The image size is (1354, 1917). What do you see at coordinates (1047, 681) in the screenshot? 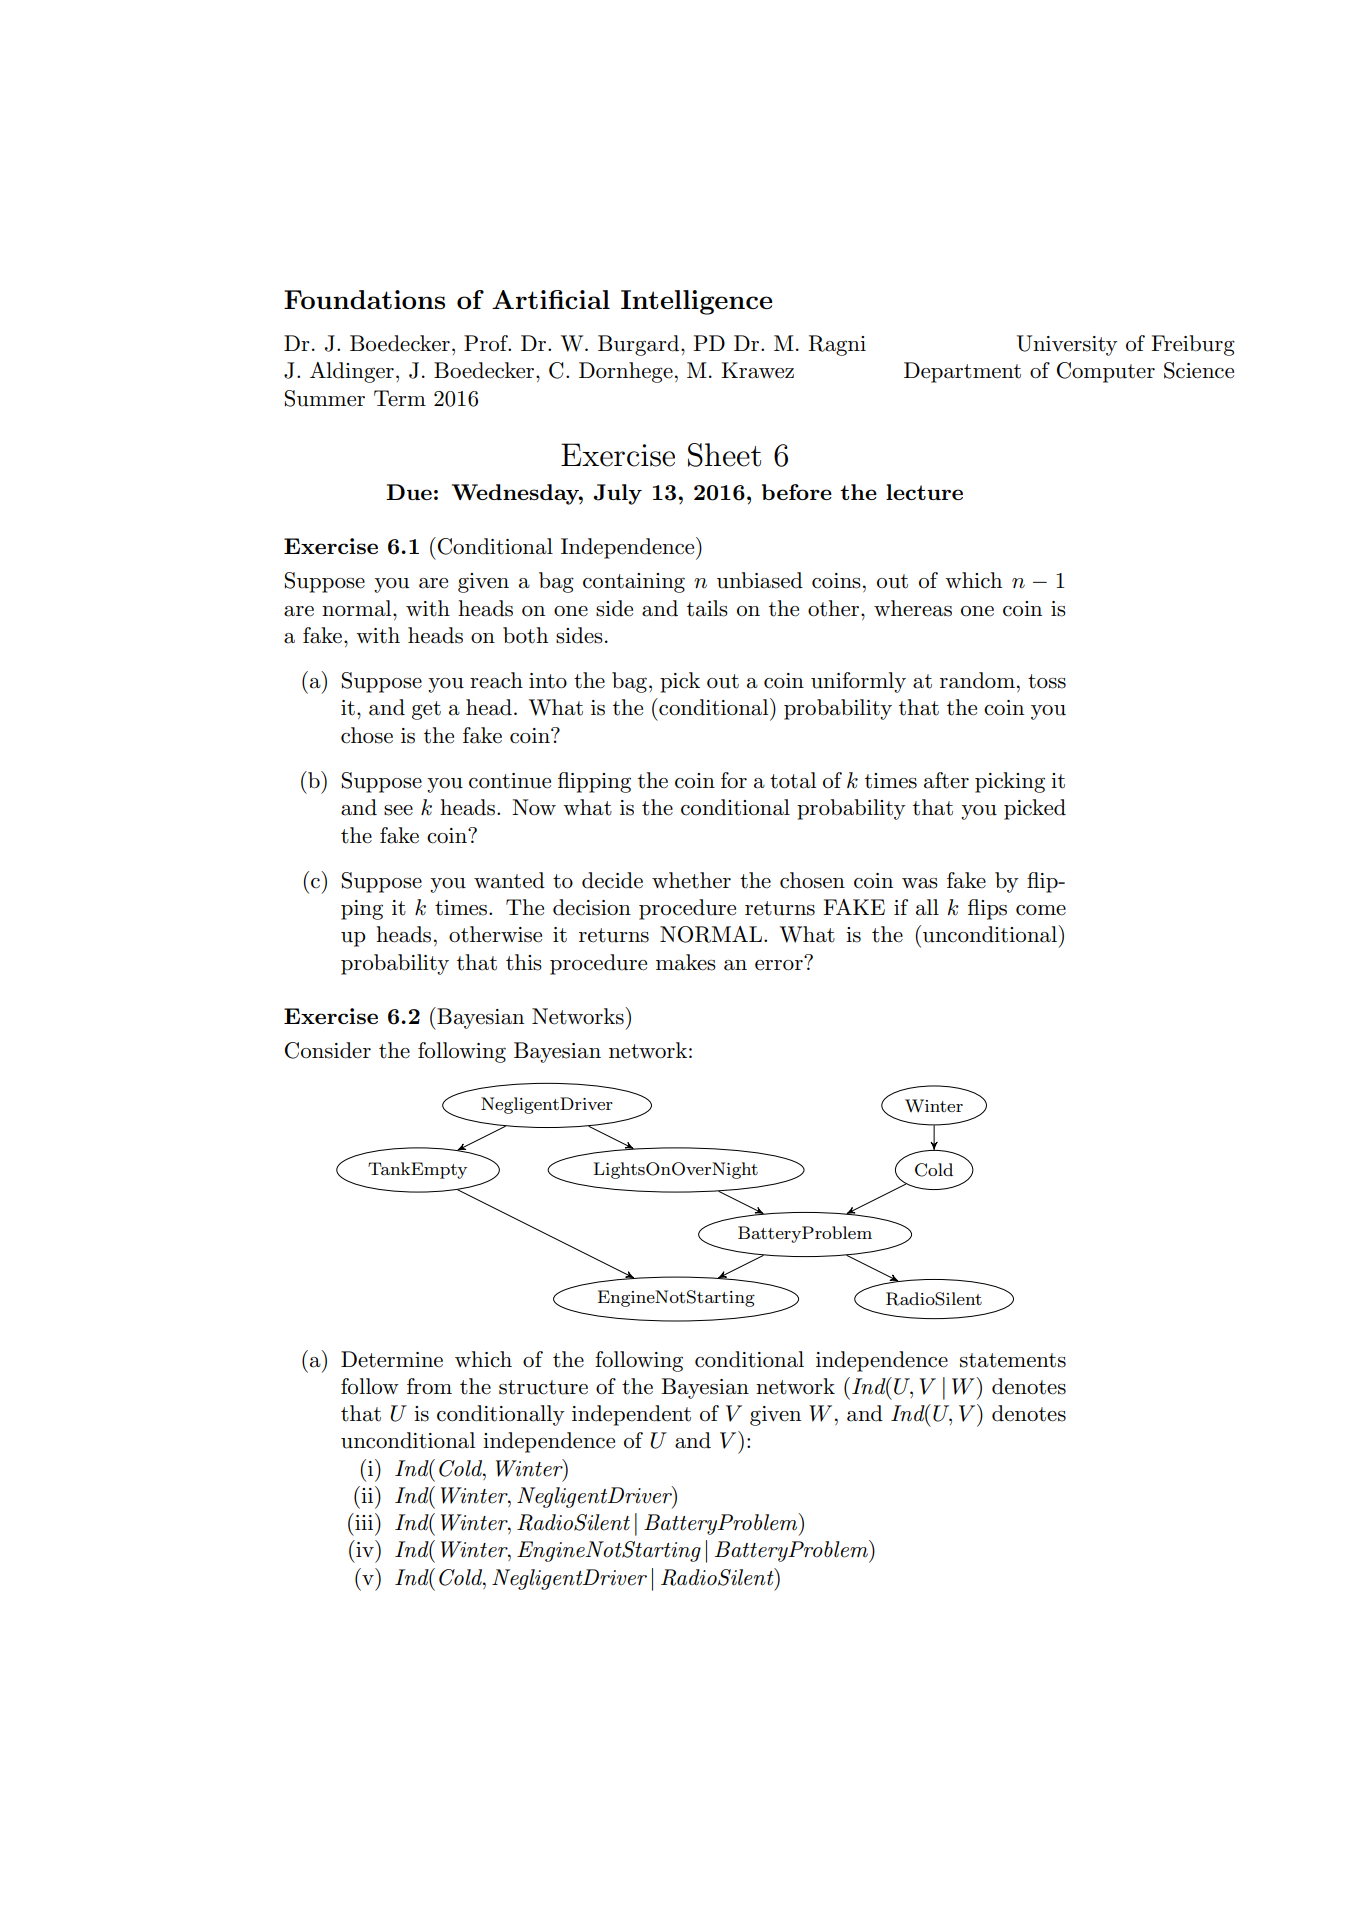
I see `toss` at bounding box center [1047, 681].
